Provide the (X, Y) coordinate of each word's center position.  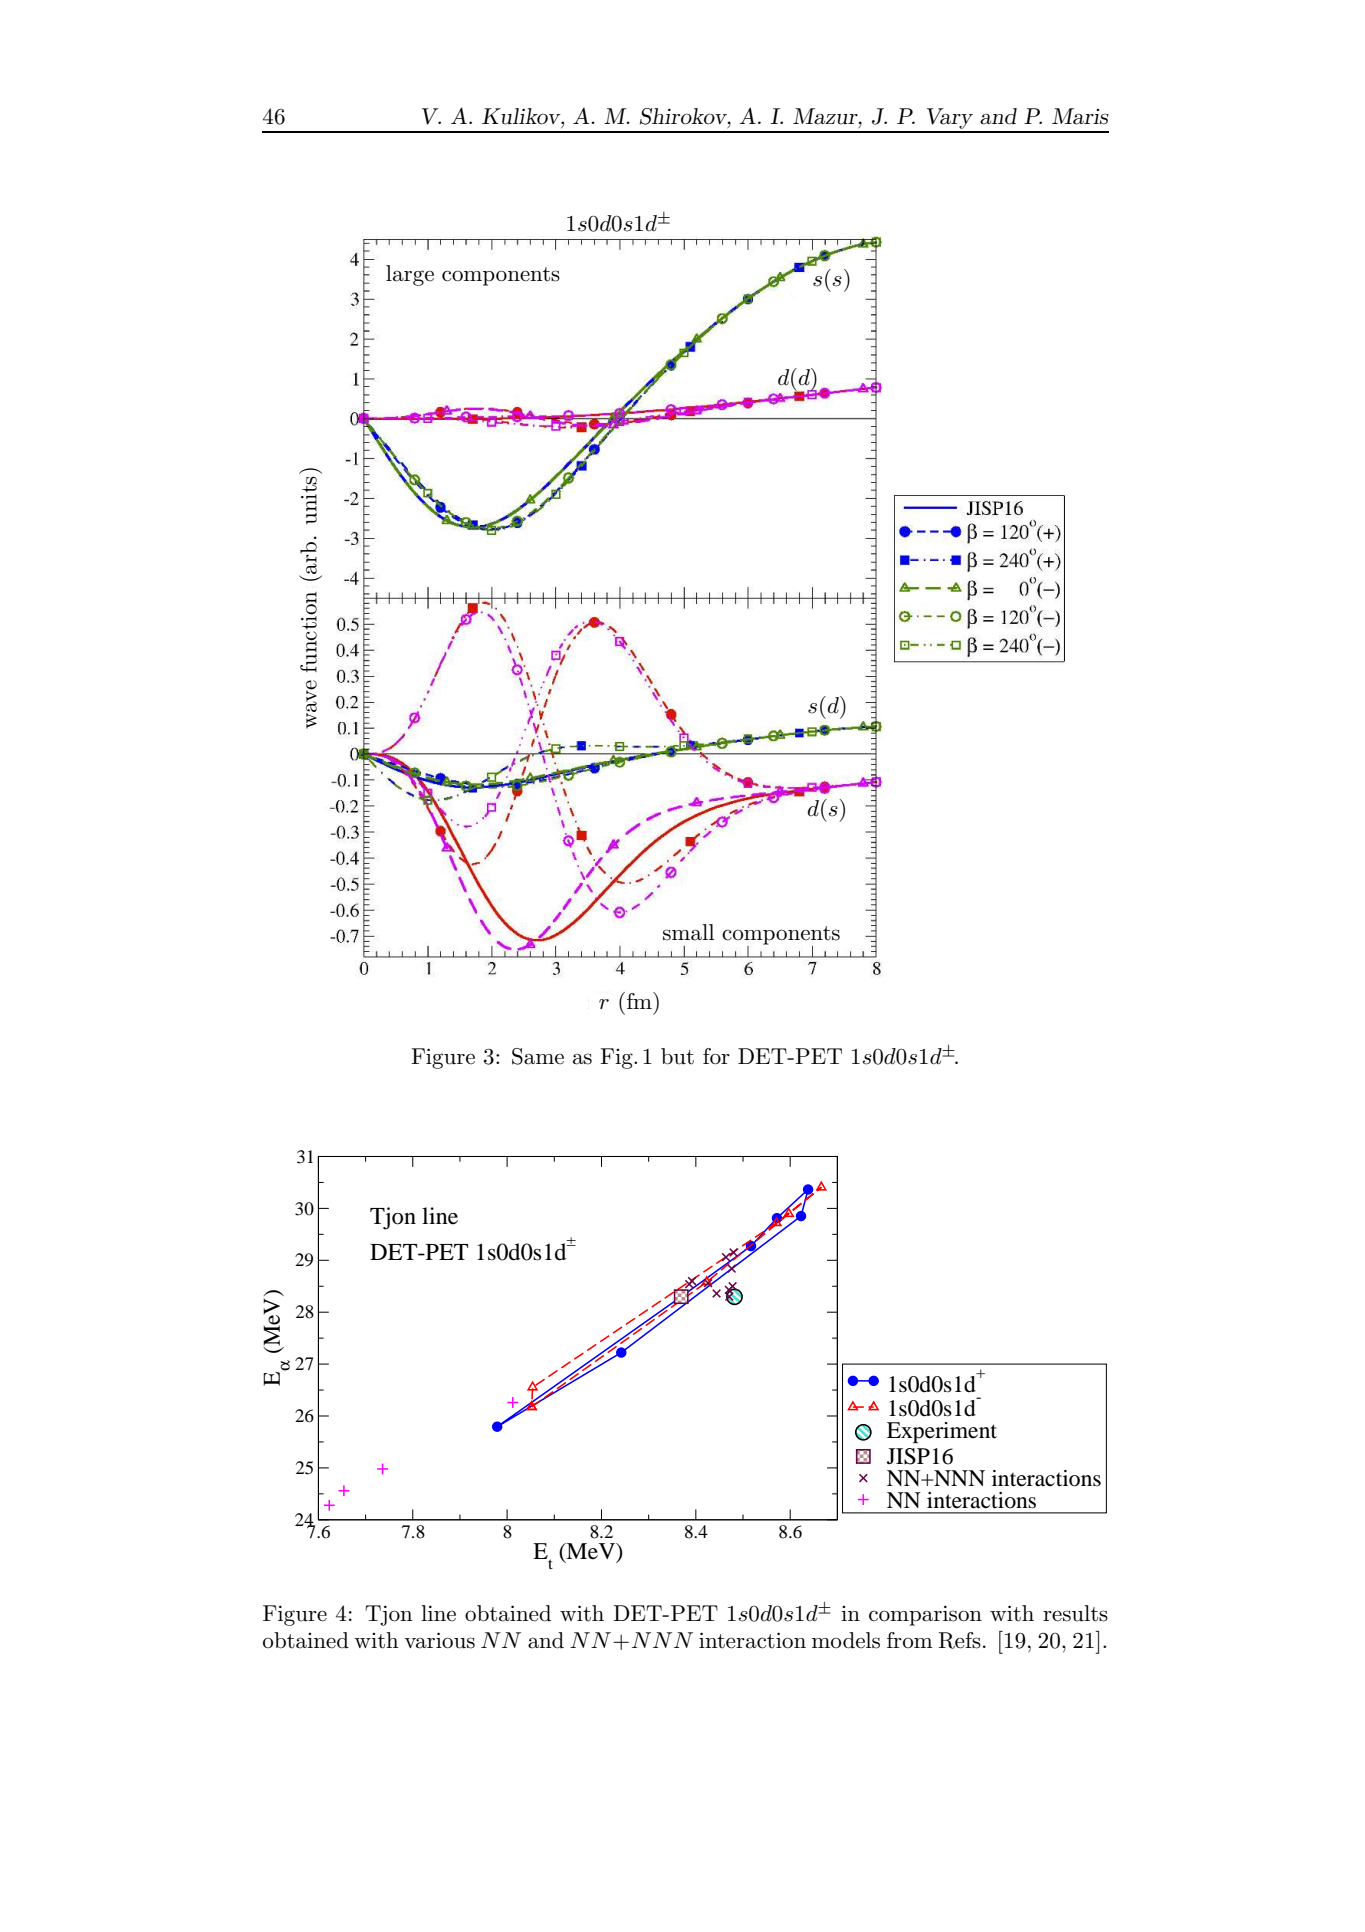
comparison (925, 1615)
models (846, 1640)
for (716, 1056)
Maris (1080, 116)
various (439, 1640)
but (677, 1056)
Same (538, 1056)
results (1075, 1613)
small (688, 932)
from (910, 1640)
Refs (959, 1640)
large (410, 275)
